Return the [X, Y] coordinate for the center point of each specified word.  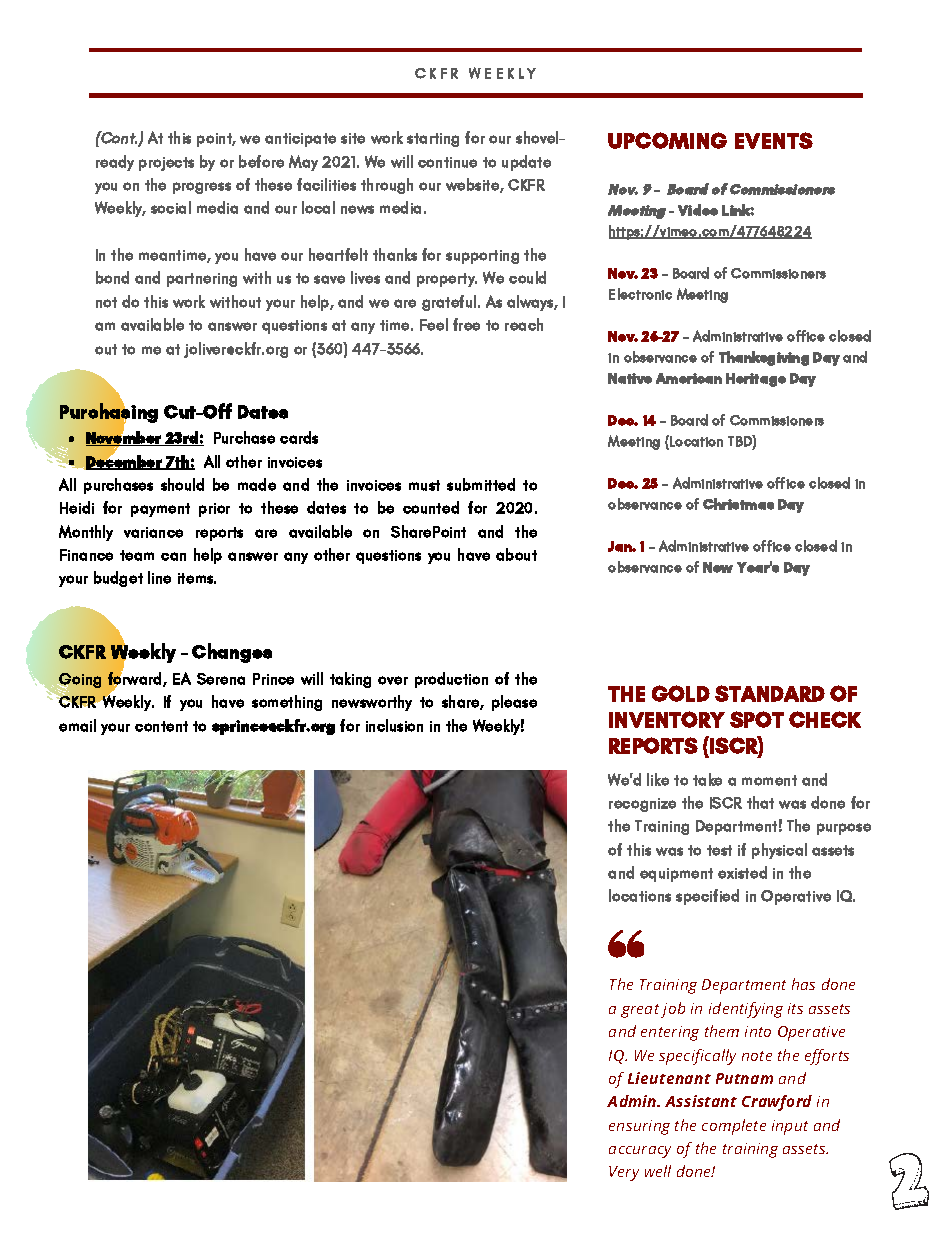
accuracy [640, 1152]
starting [433, 140]
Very [624, 1173]
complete [734, 1127]
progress [202, 188]
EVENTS [774, 140]
